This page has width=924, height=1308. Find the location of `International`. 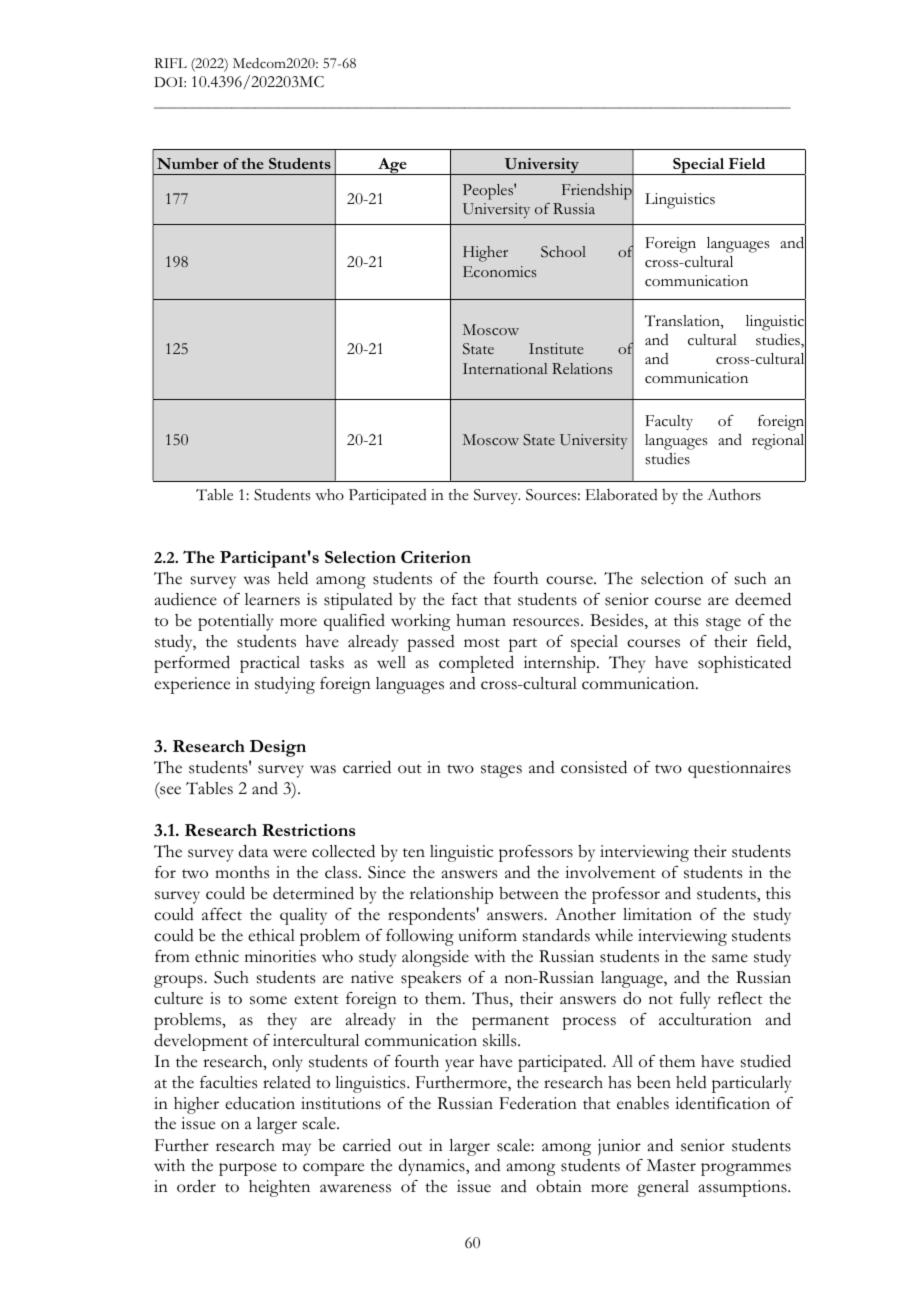

International is located at coordinates (505, 368).
